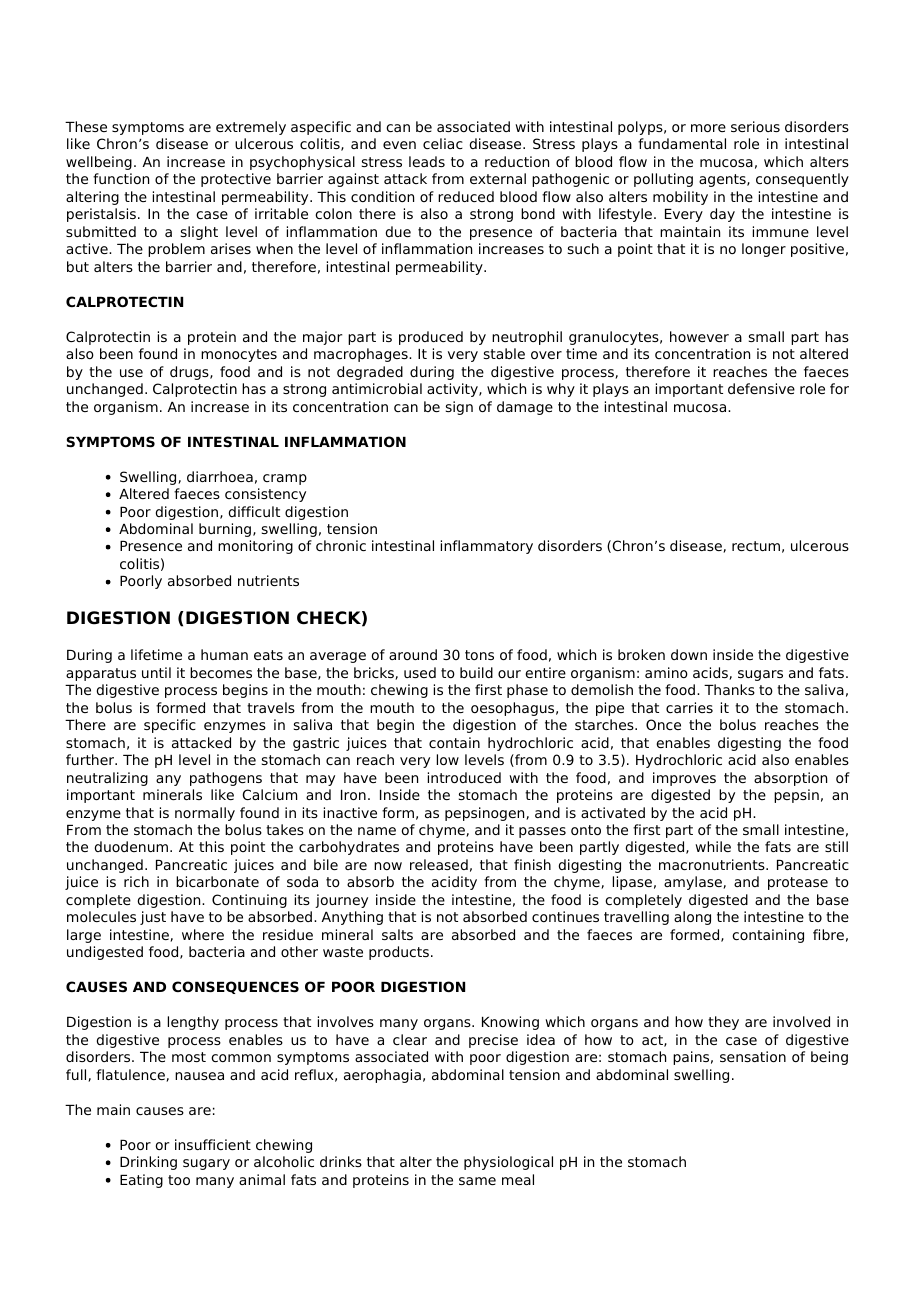 This image has height=1308, width=924. What do you see at coordinates (439, 864) in the image?
I see `released` at bounding box center [439, 864].
